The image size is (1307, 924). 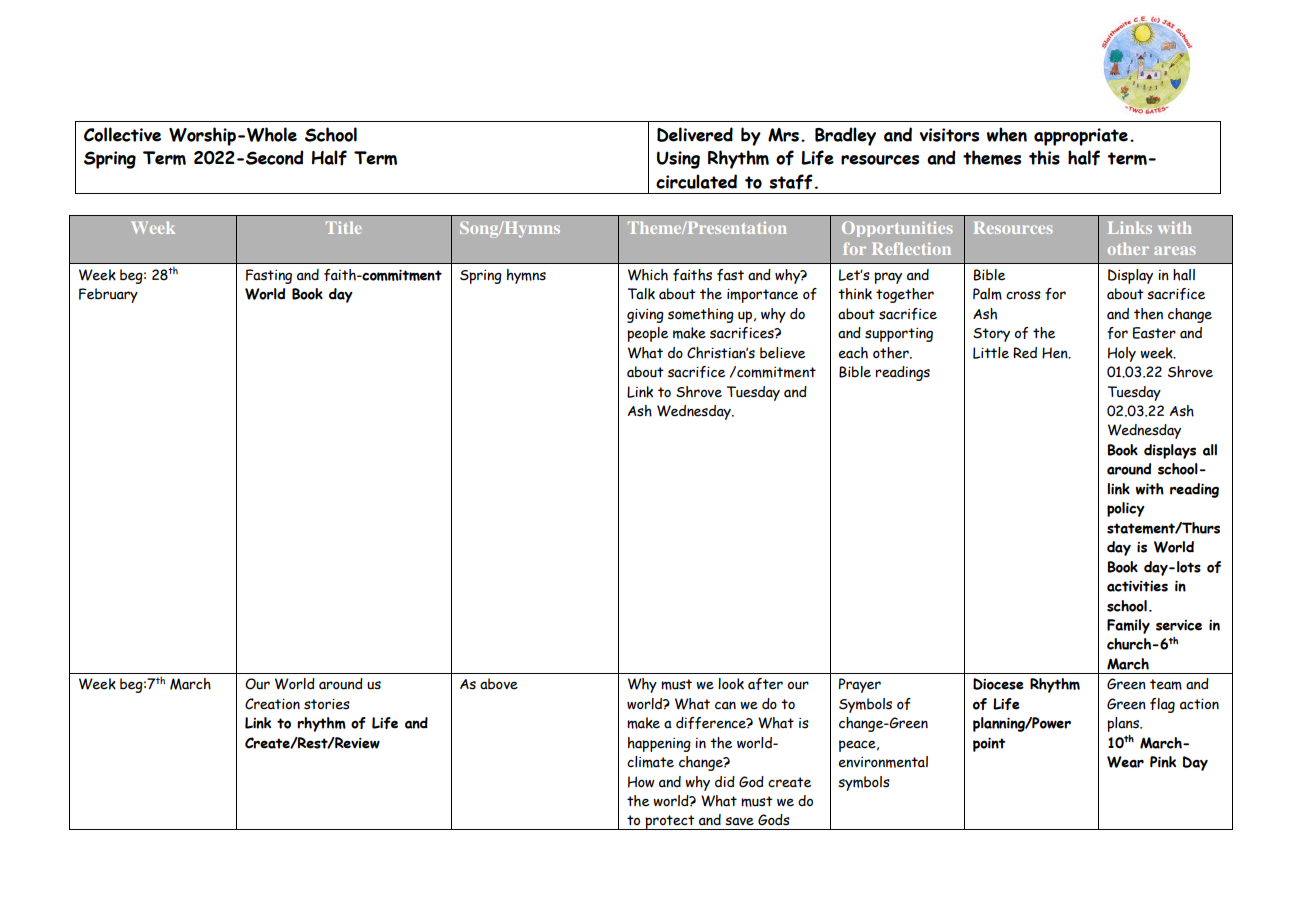 I want to click on point, so click(x=989, y=745).
